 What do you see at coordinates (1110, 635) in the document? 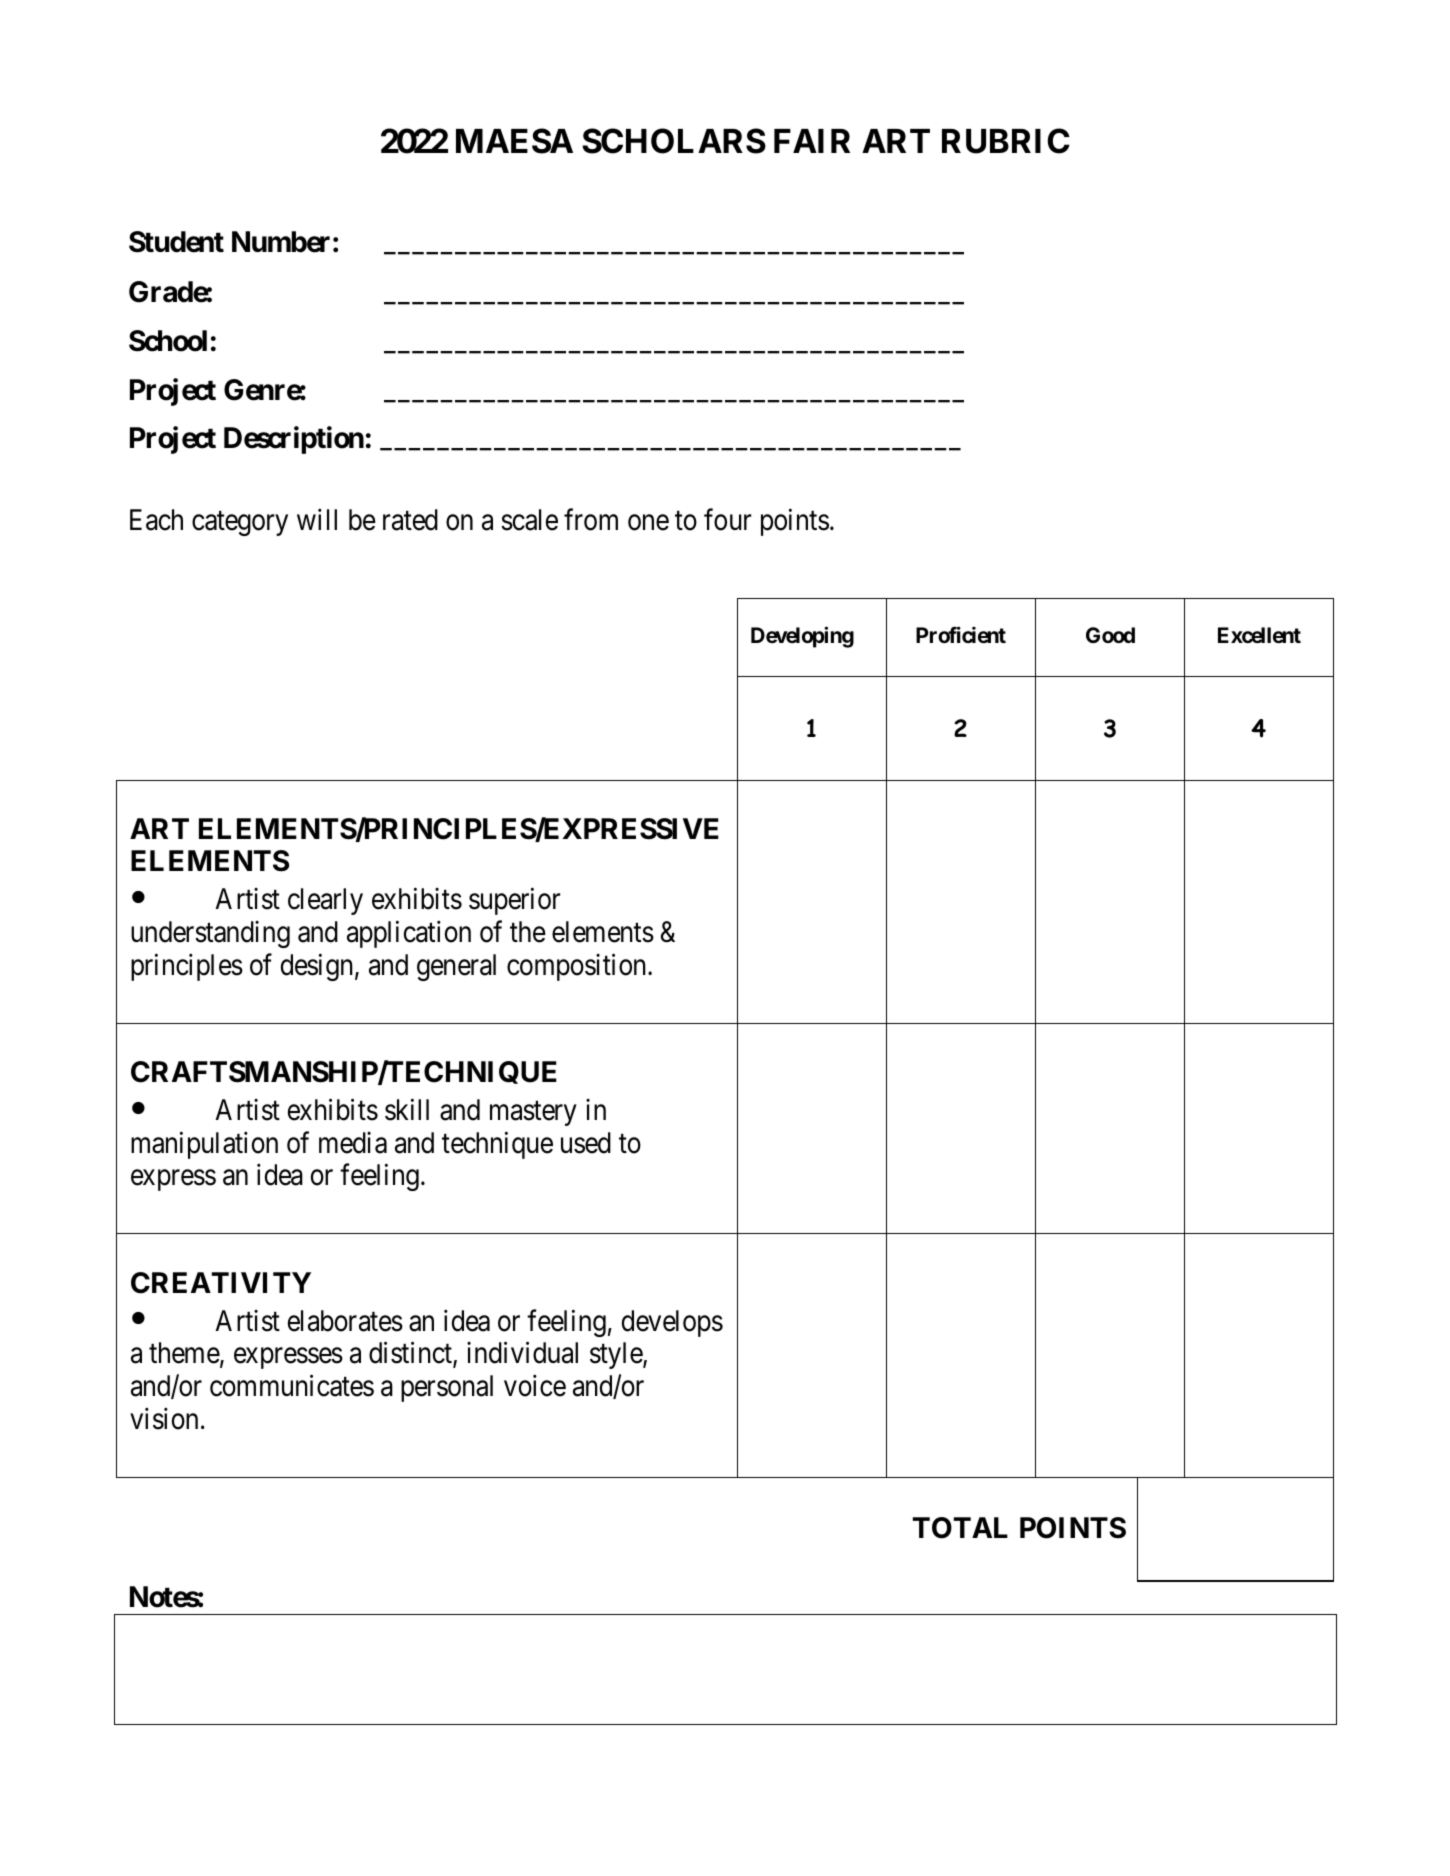
I see `Good` at bounding box center [1110, 635].
